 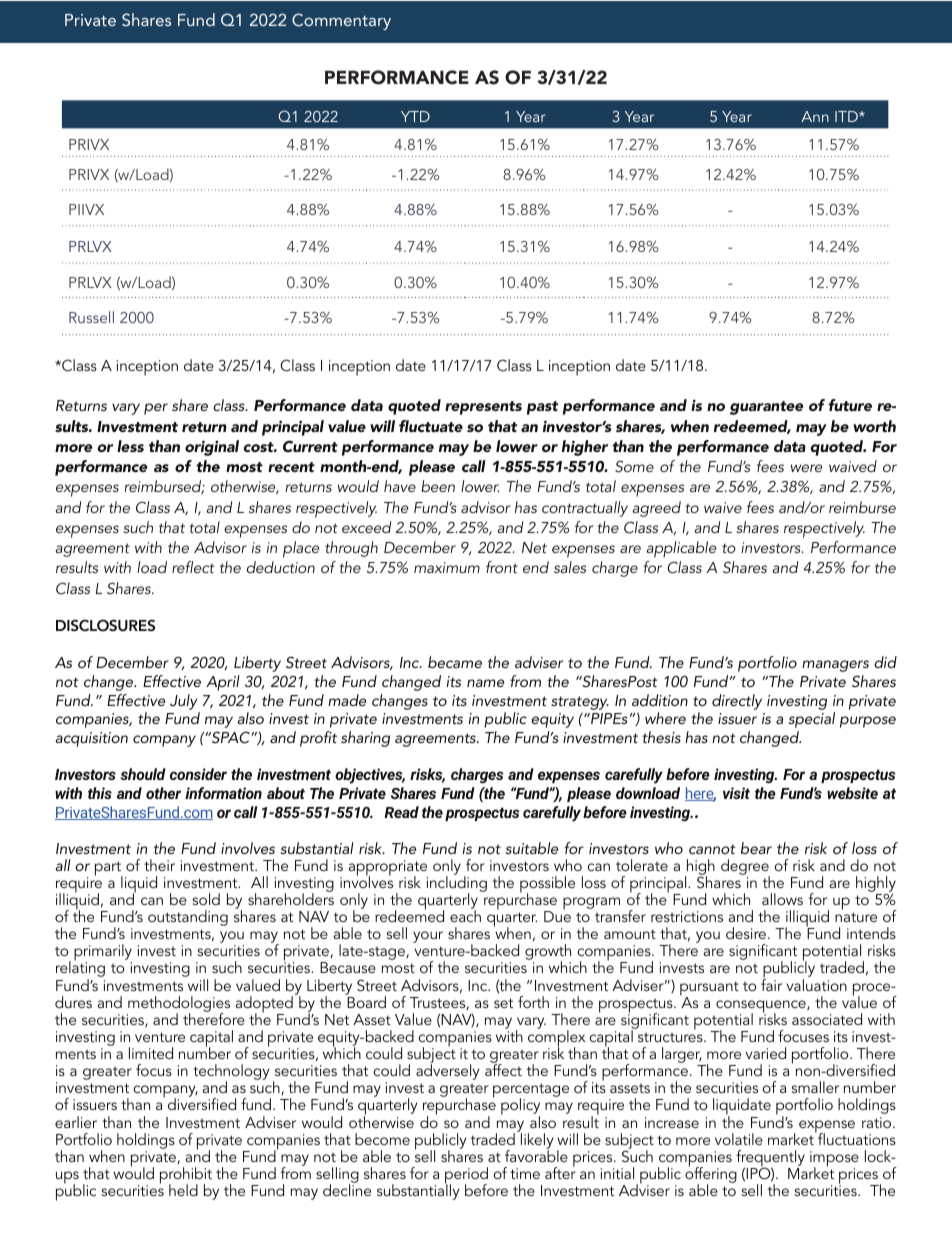 What do you see at coordinates (502, 567) in the screenshot?
I see `front` at bounding box center [502, 567].
